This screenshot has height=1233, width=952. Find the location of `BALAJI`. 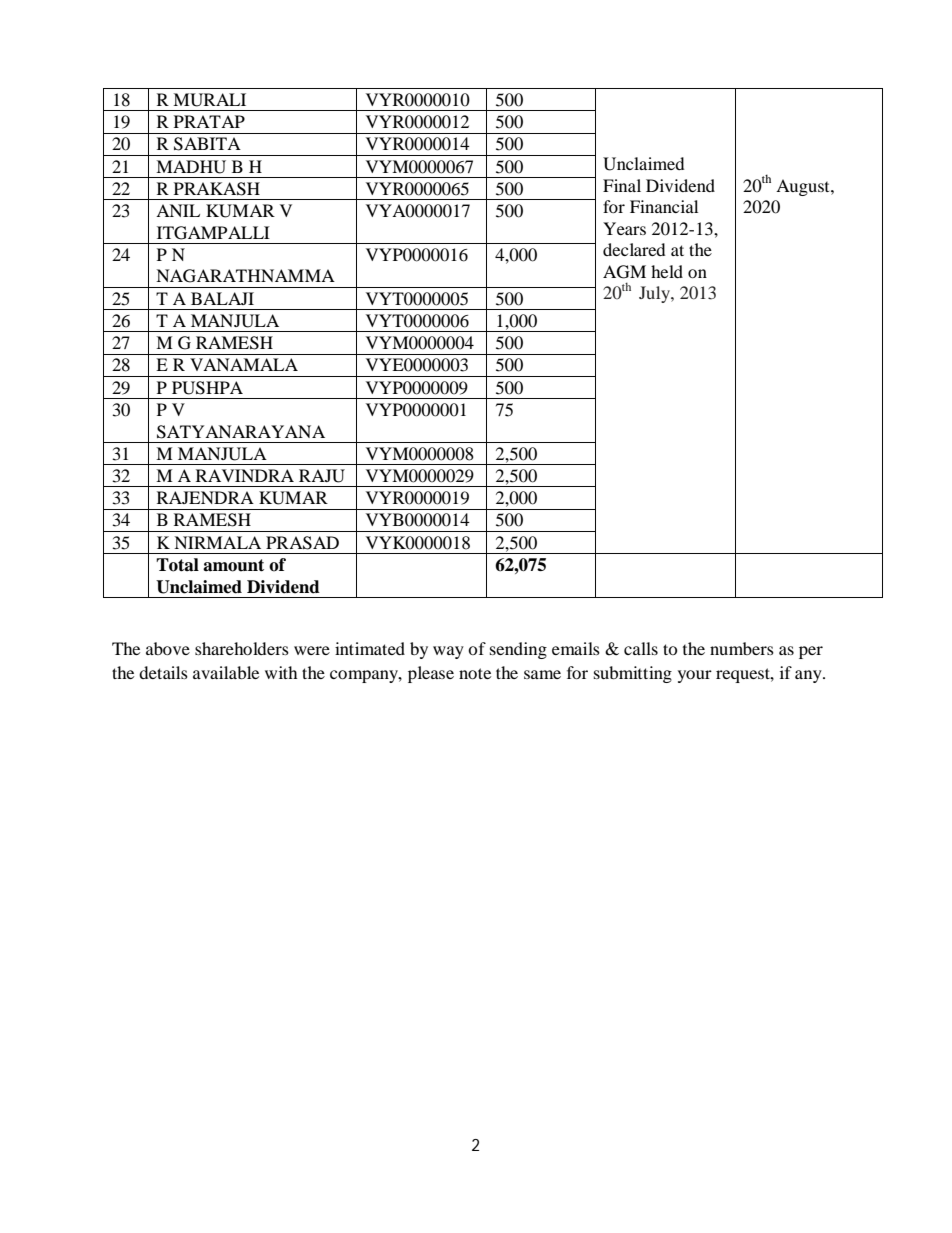

BALAJI is located at coordinates (222, 298).
